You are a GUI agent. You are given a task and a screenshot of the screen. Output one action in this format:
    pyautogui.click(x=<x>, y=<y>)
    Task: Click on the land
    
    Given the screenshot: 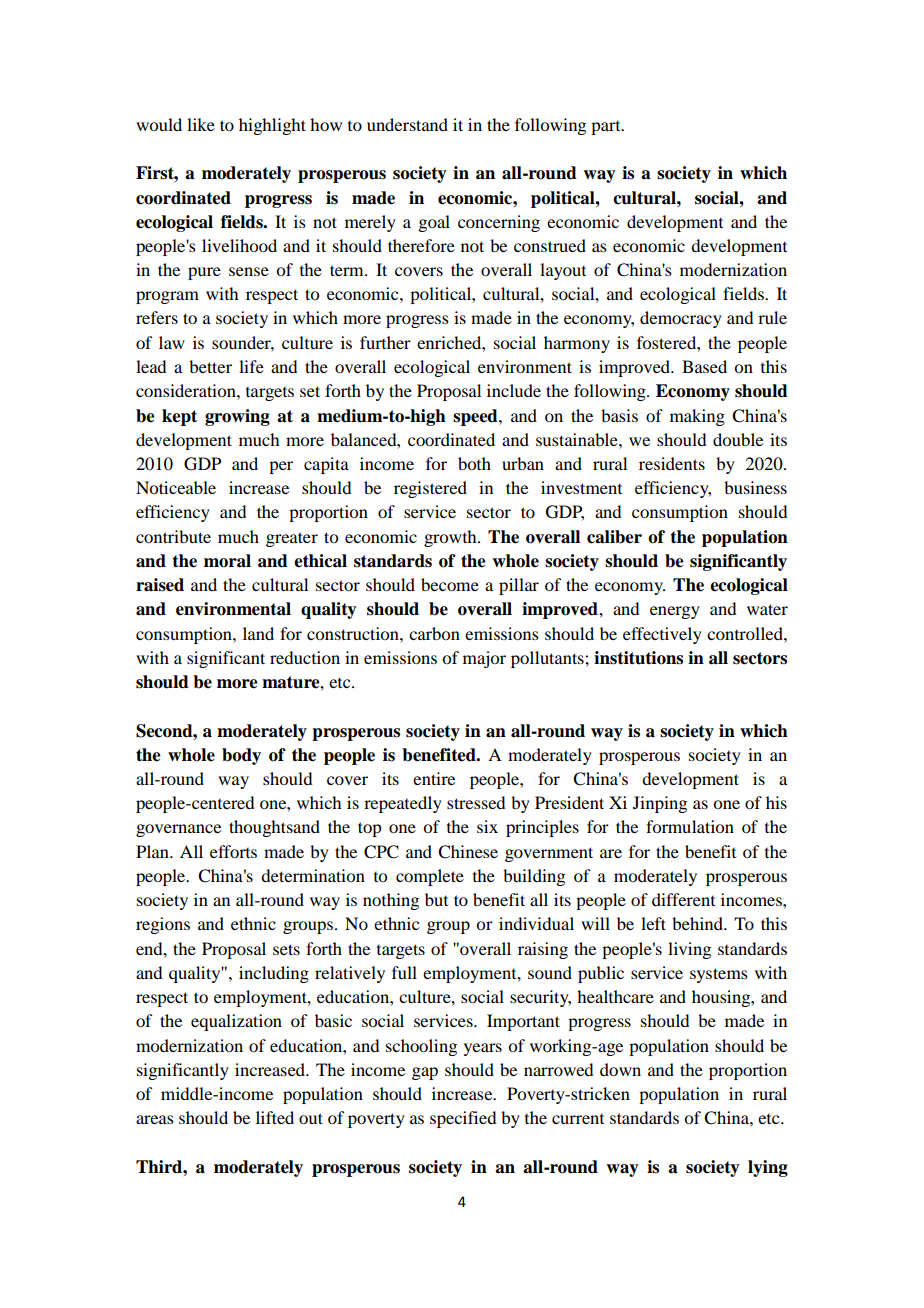 What is the action you would take?
    pyautogui.click(x=258, y=633)
